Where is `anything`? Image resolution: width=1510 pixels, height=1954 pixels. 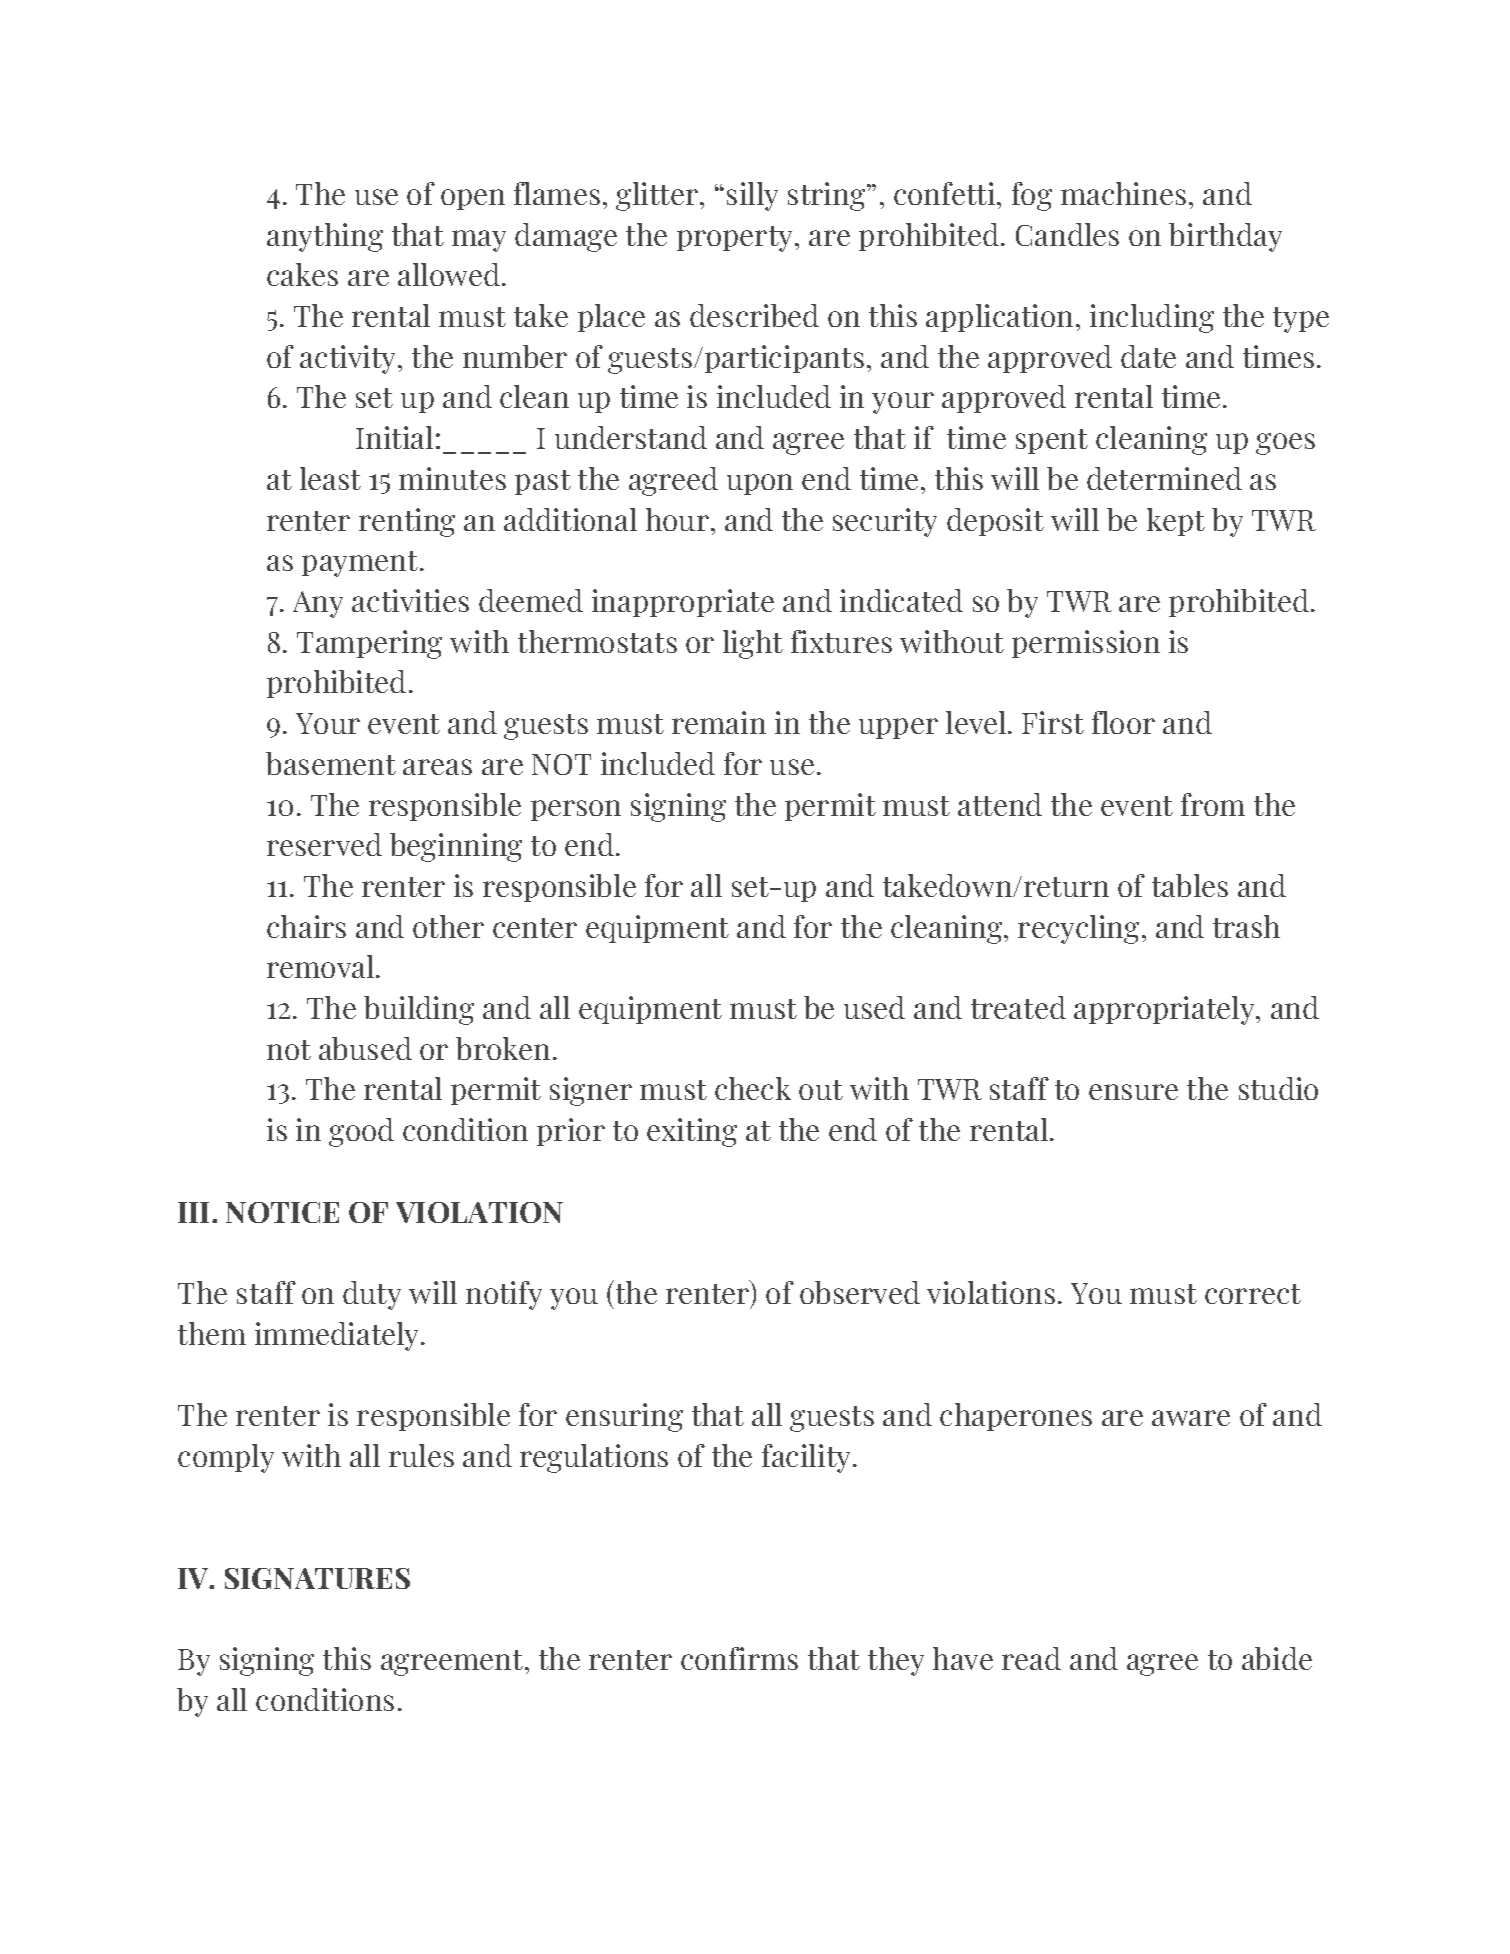
anything is located at coordinates (325, 237).
